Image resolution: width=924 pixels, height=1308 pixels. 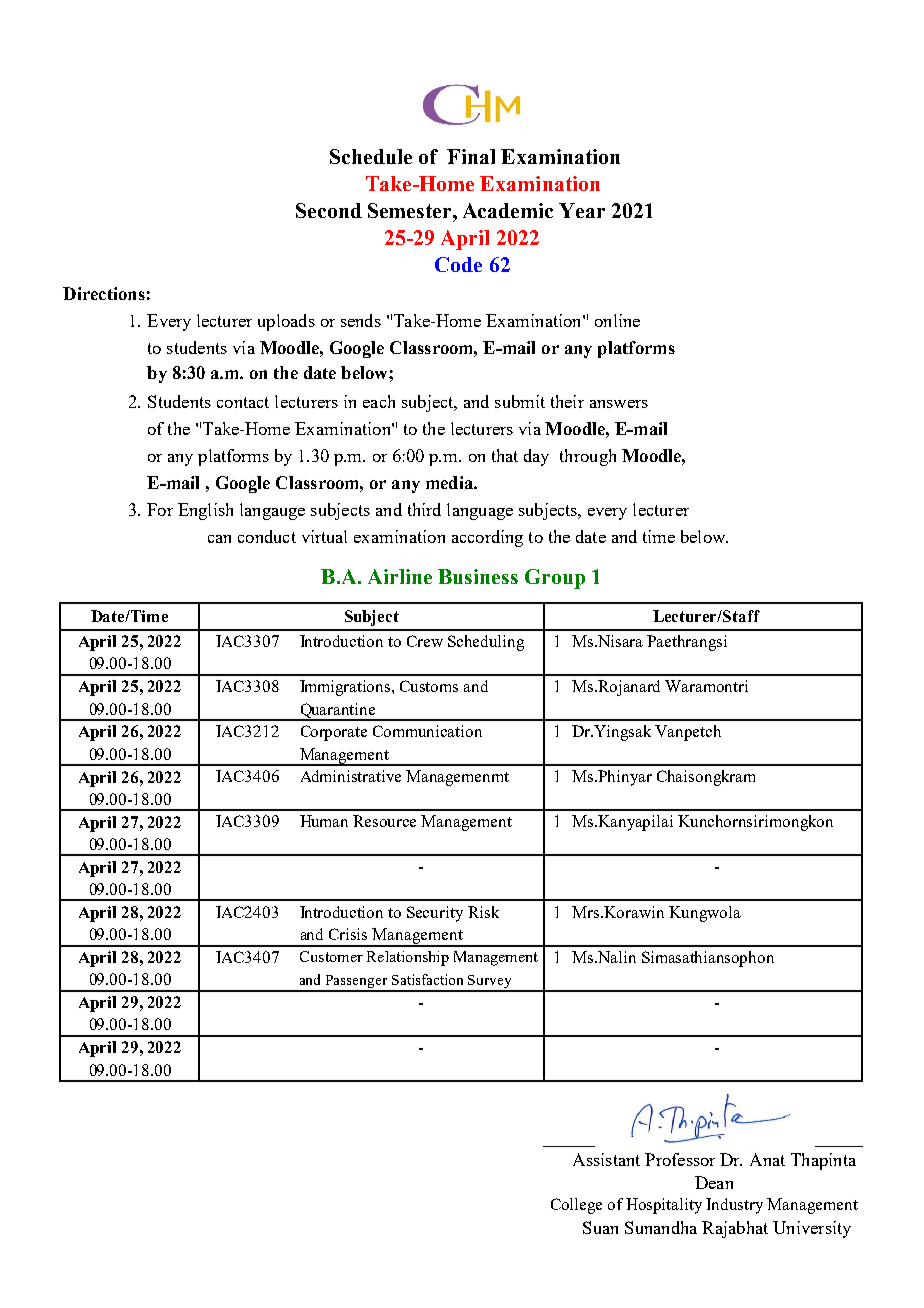 What do you see at coordinates (478, 576) in the screenshot?
I see `Business` at bounding box center [478, 576].
